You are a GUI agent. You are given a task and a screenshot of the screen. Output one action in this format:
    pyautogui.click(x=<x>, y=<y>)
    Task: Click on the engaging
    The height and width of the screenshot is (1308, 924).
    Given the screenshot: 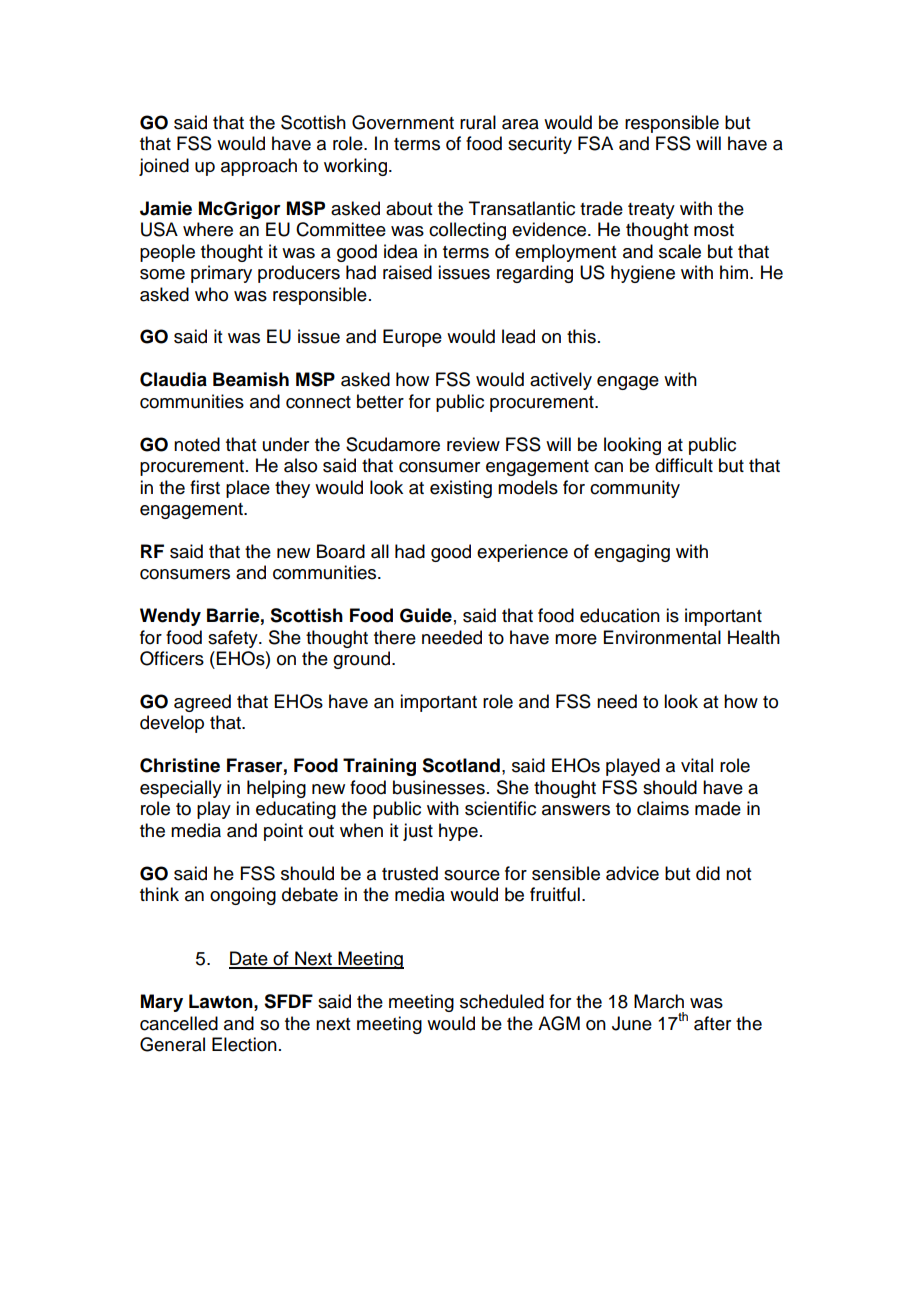 What is the action you would take?
    pyautogui.click(x=632, y=553)
